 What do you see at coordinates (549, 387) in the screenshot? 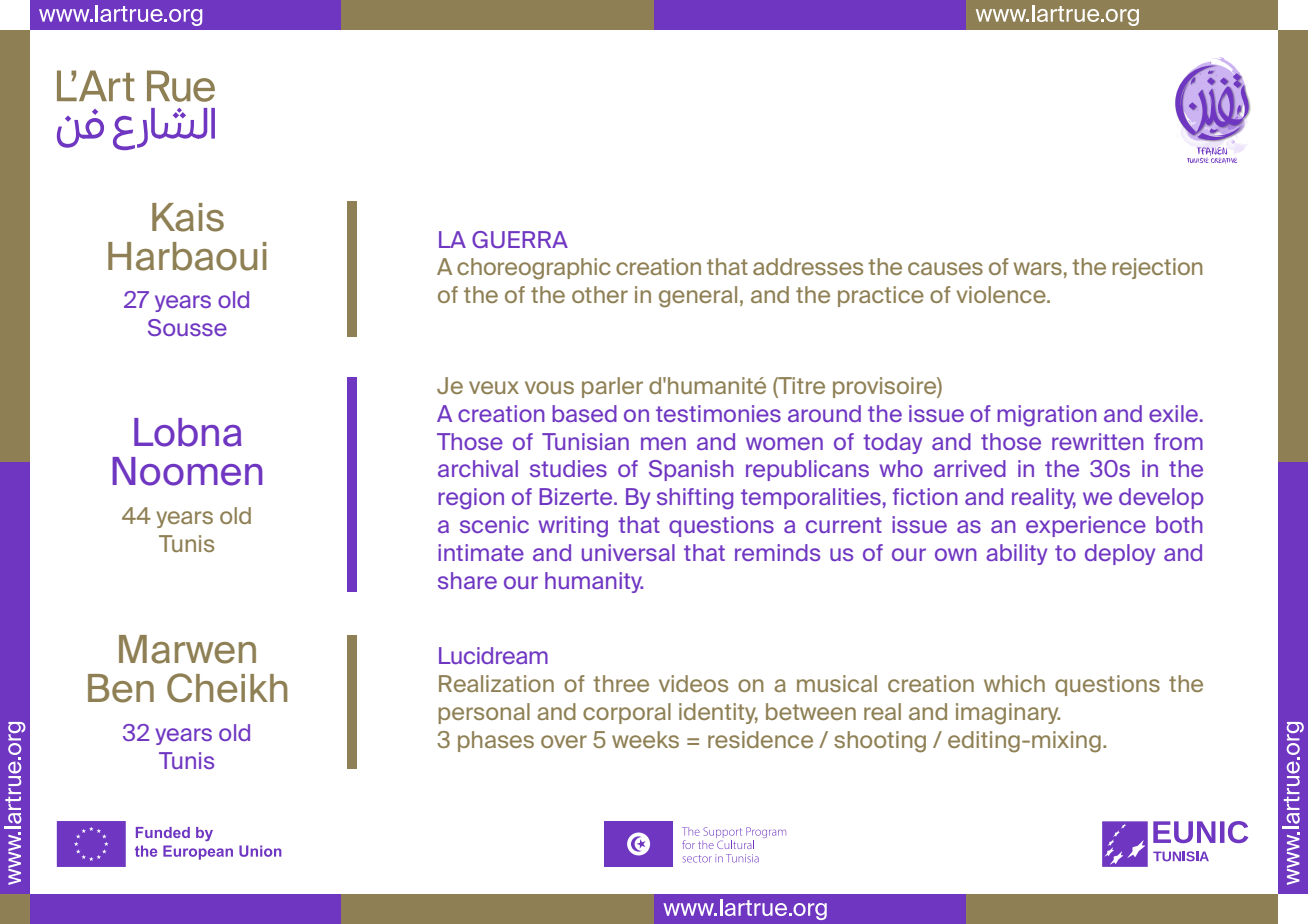
I see `vous` at bounding box center [549, 387].
